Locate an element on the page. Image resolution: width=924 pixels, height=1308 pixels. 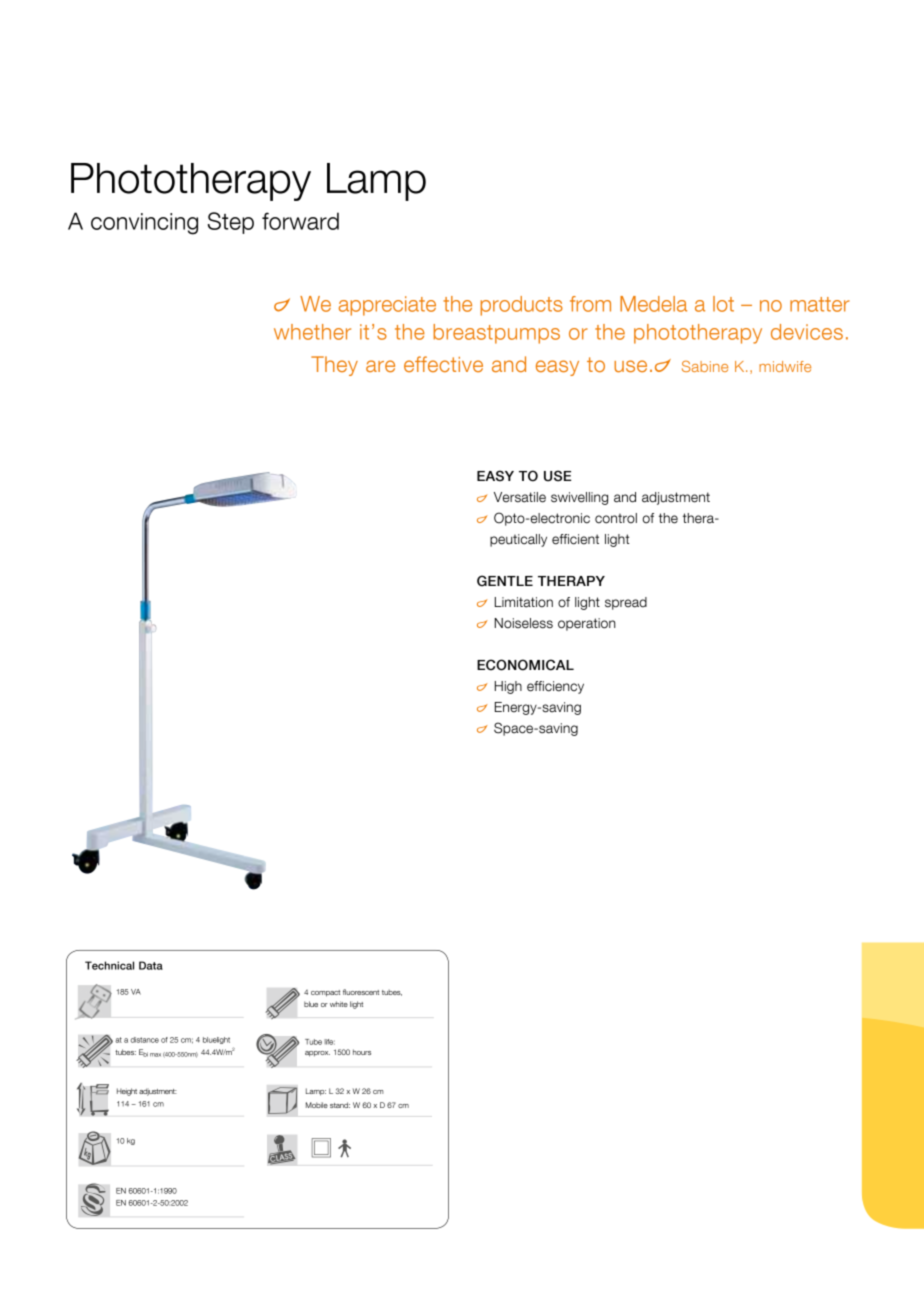
Step is located at coordinates (231, 223).
